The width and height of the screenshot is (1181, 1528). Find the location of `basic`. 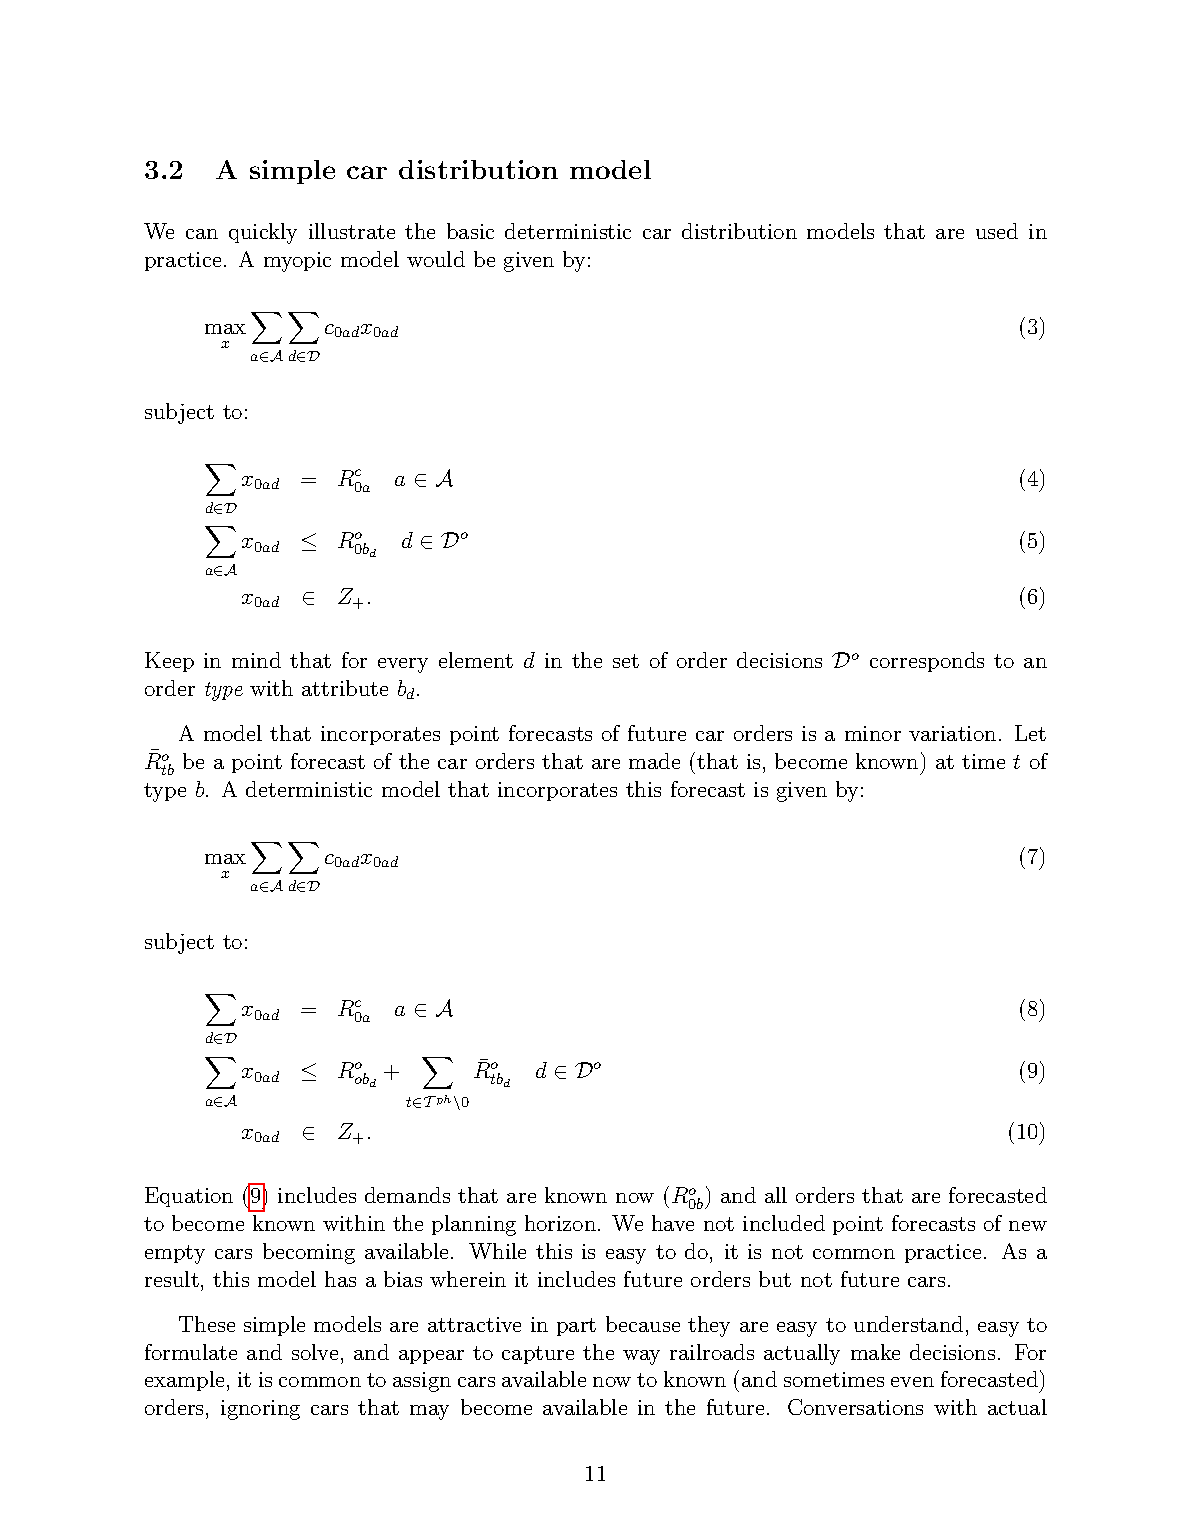

basic is located at coordinates (470, 231).
